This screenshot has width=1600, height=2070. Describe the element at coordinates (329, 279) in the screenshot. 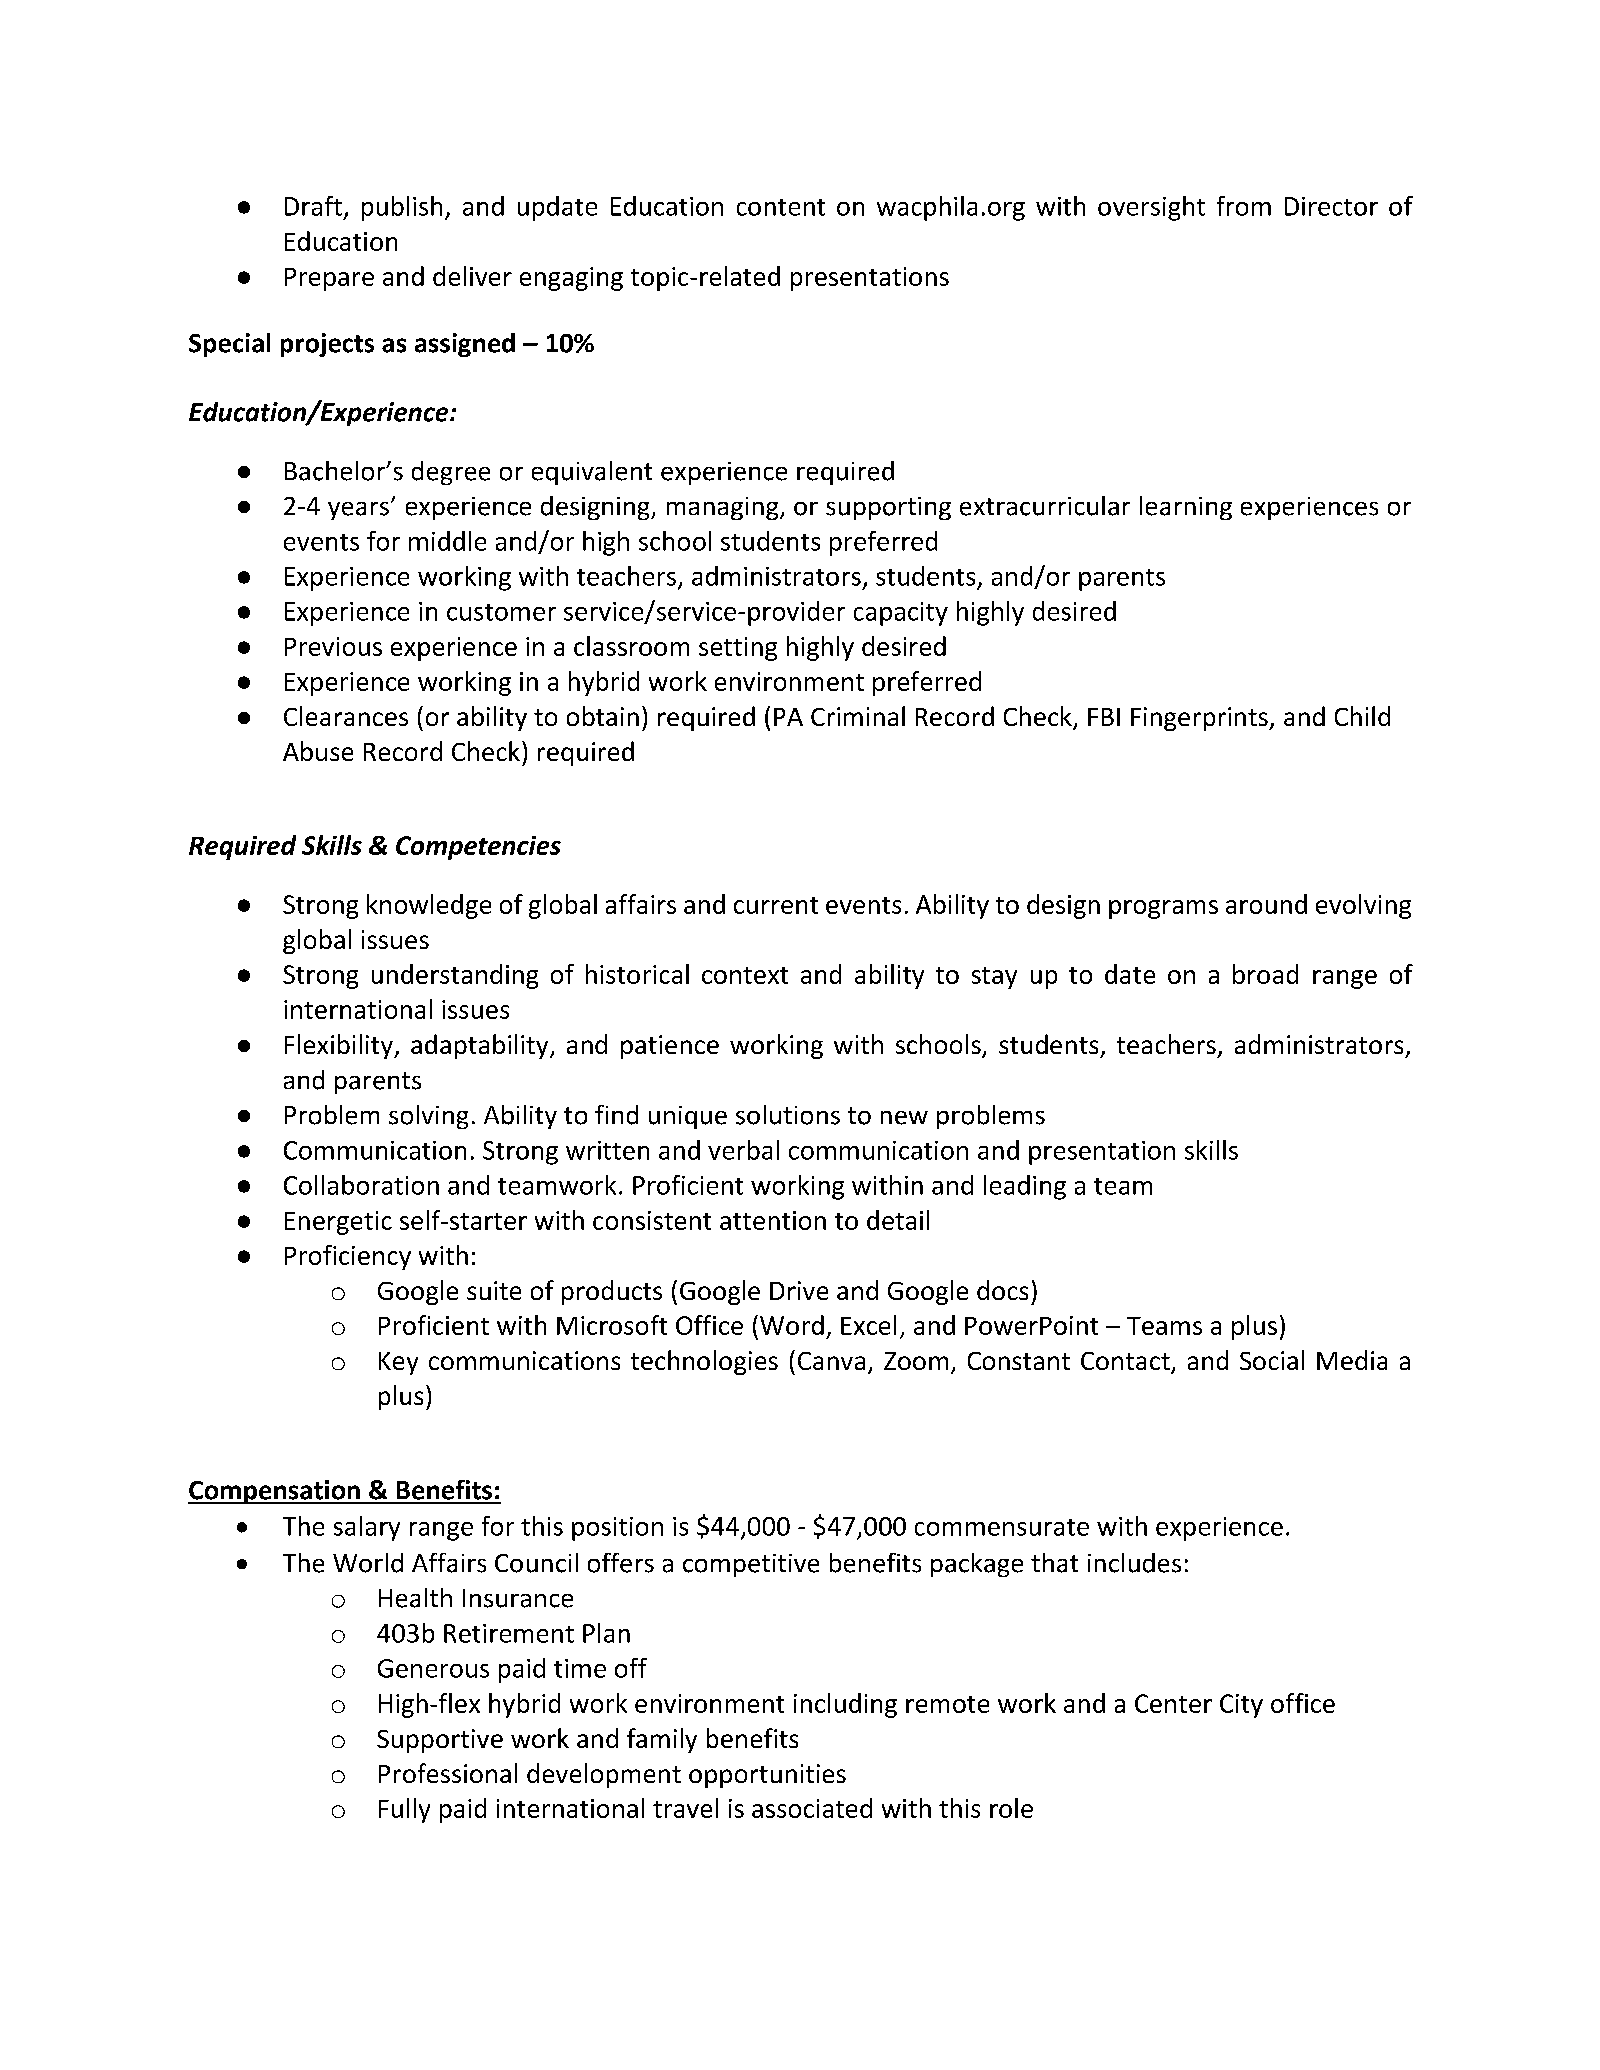

I see `Prepare` at that location.
